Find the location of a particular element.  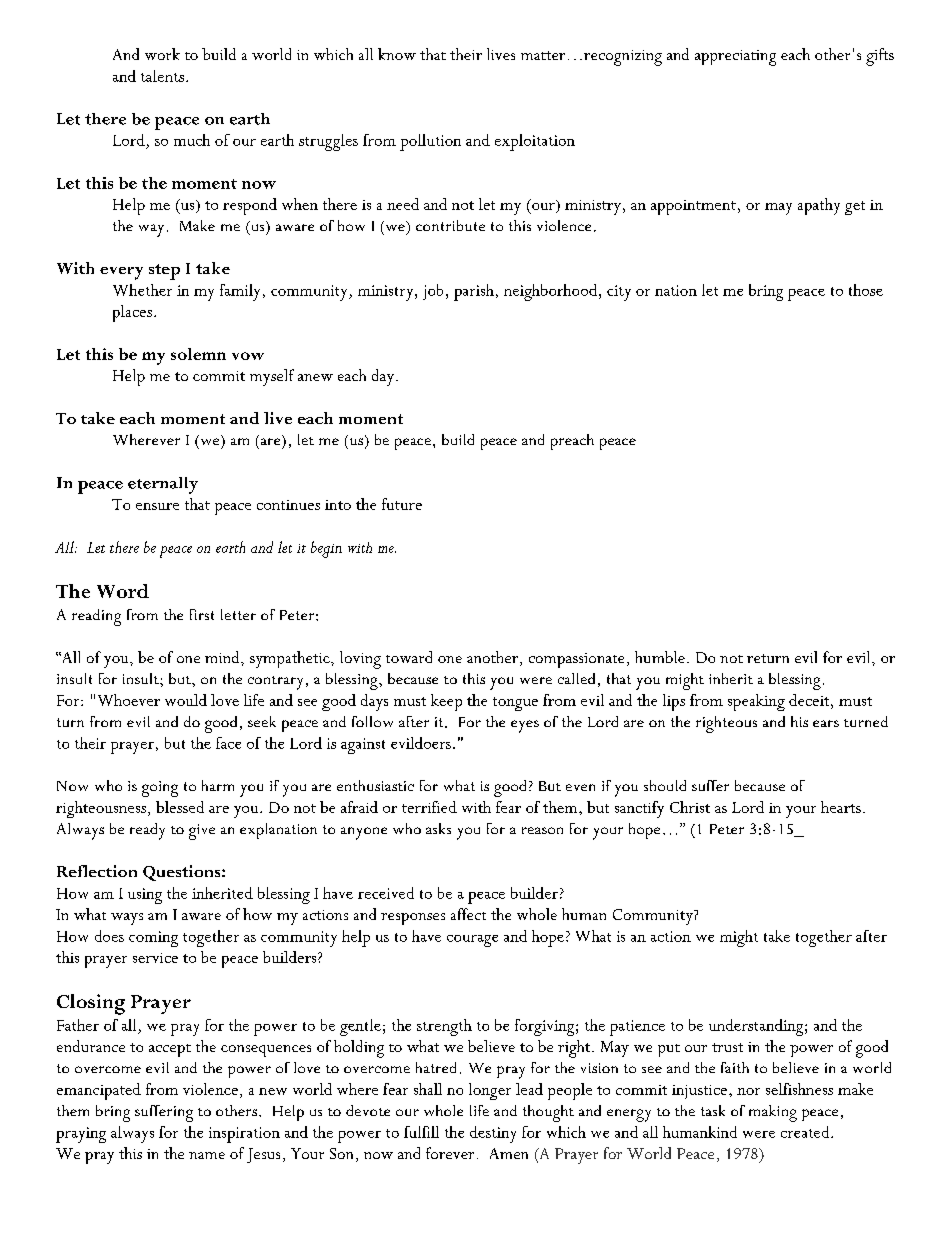

deceit is located at coordinates (810, 700).
